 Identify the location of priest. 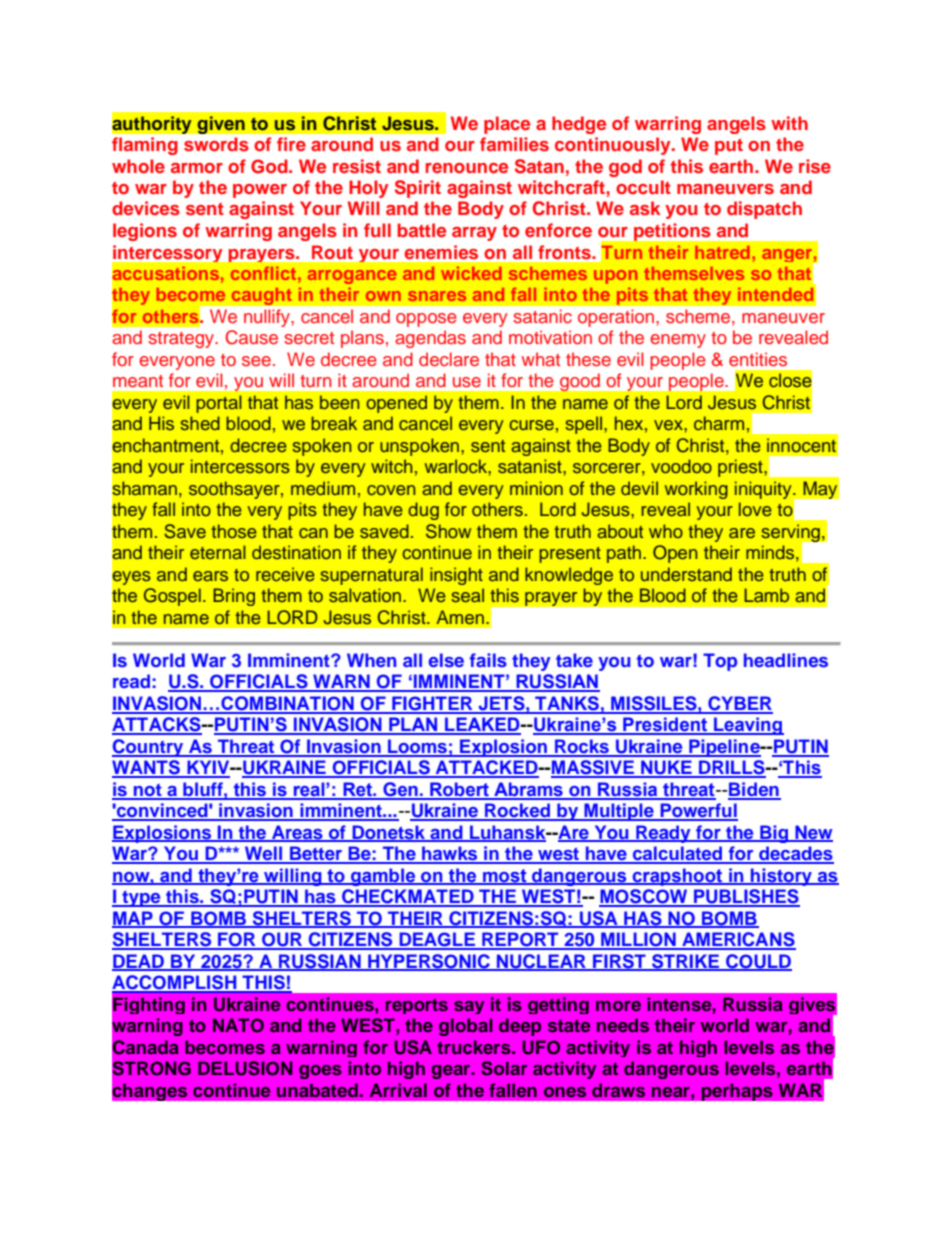
(741, 468).
